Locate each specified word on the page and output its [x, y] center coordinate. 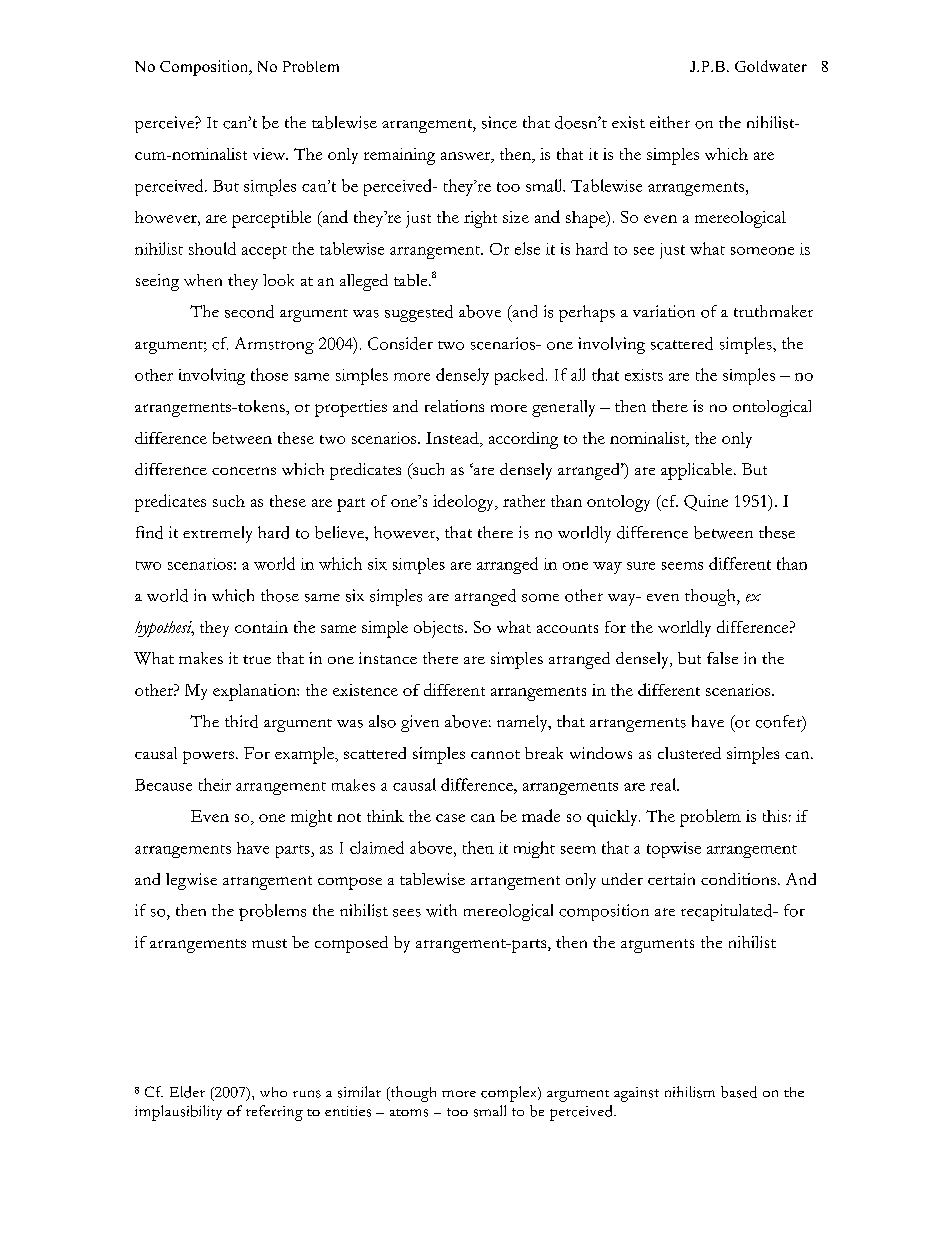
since [499, 122]
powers [208, 757]
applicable [698, 471]
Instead [453, 438]
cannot [495, 754]
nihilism [690, 1092]
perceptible [271, 219]
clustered [689, 753]
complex [510, 1094]
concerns [244, 471]
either [670, 122]
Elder [187, 1092]
